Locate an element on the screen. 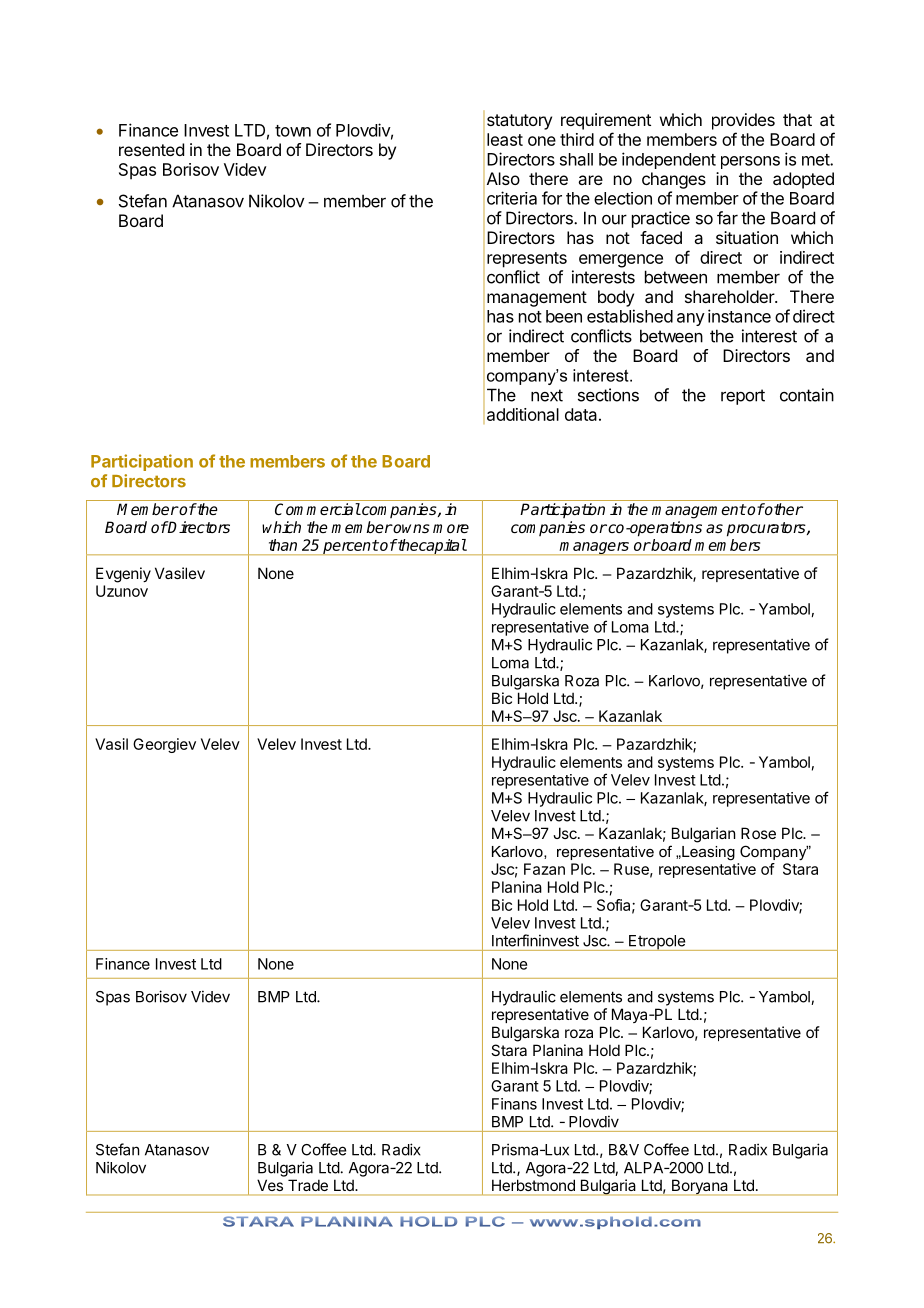  provides is located at coordinates (743, 121).
